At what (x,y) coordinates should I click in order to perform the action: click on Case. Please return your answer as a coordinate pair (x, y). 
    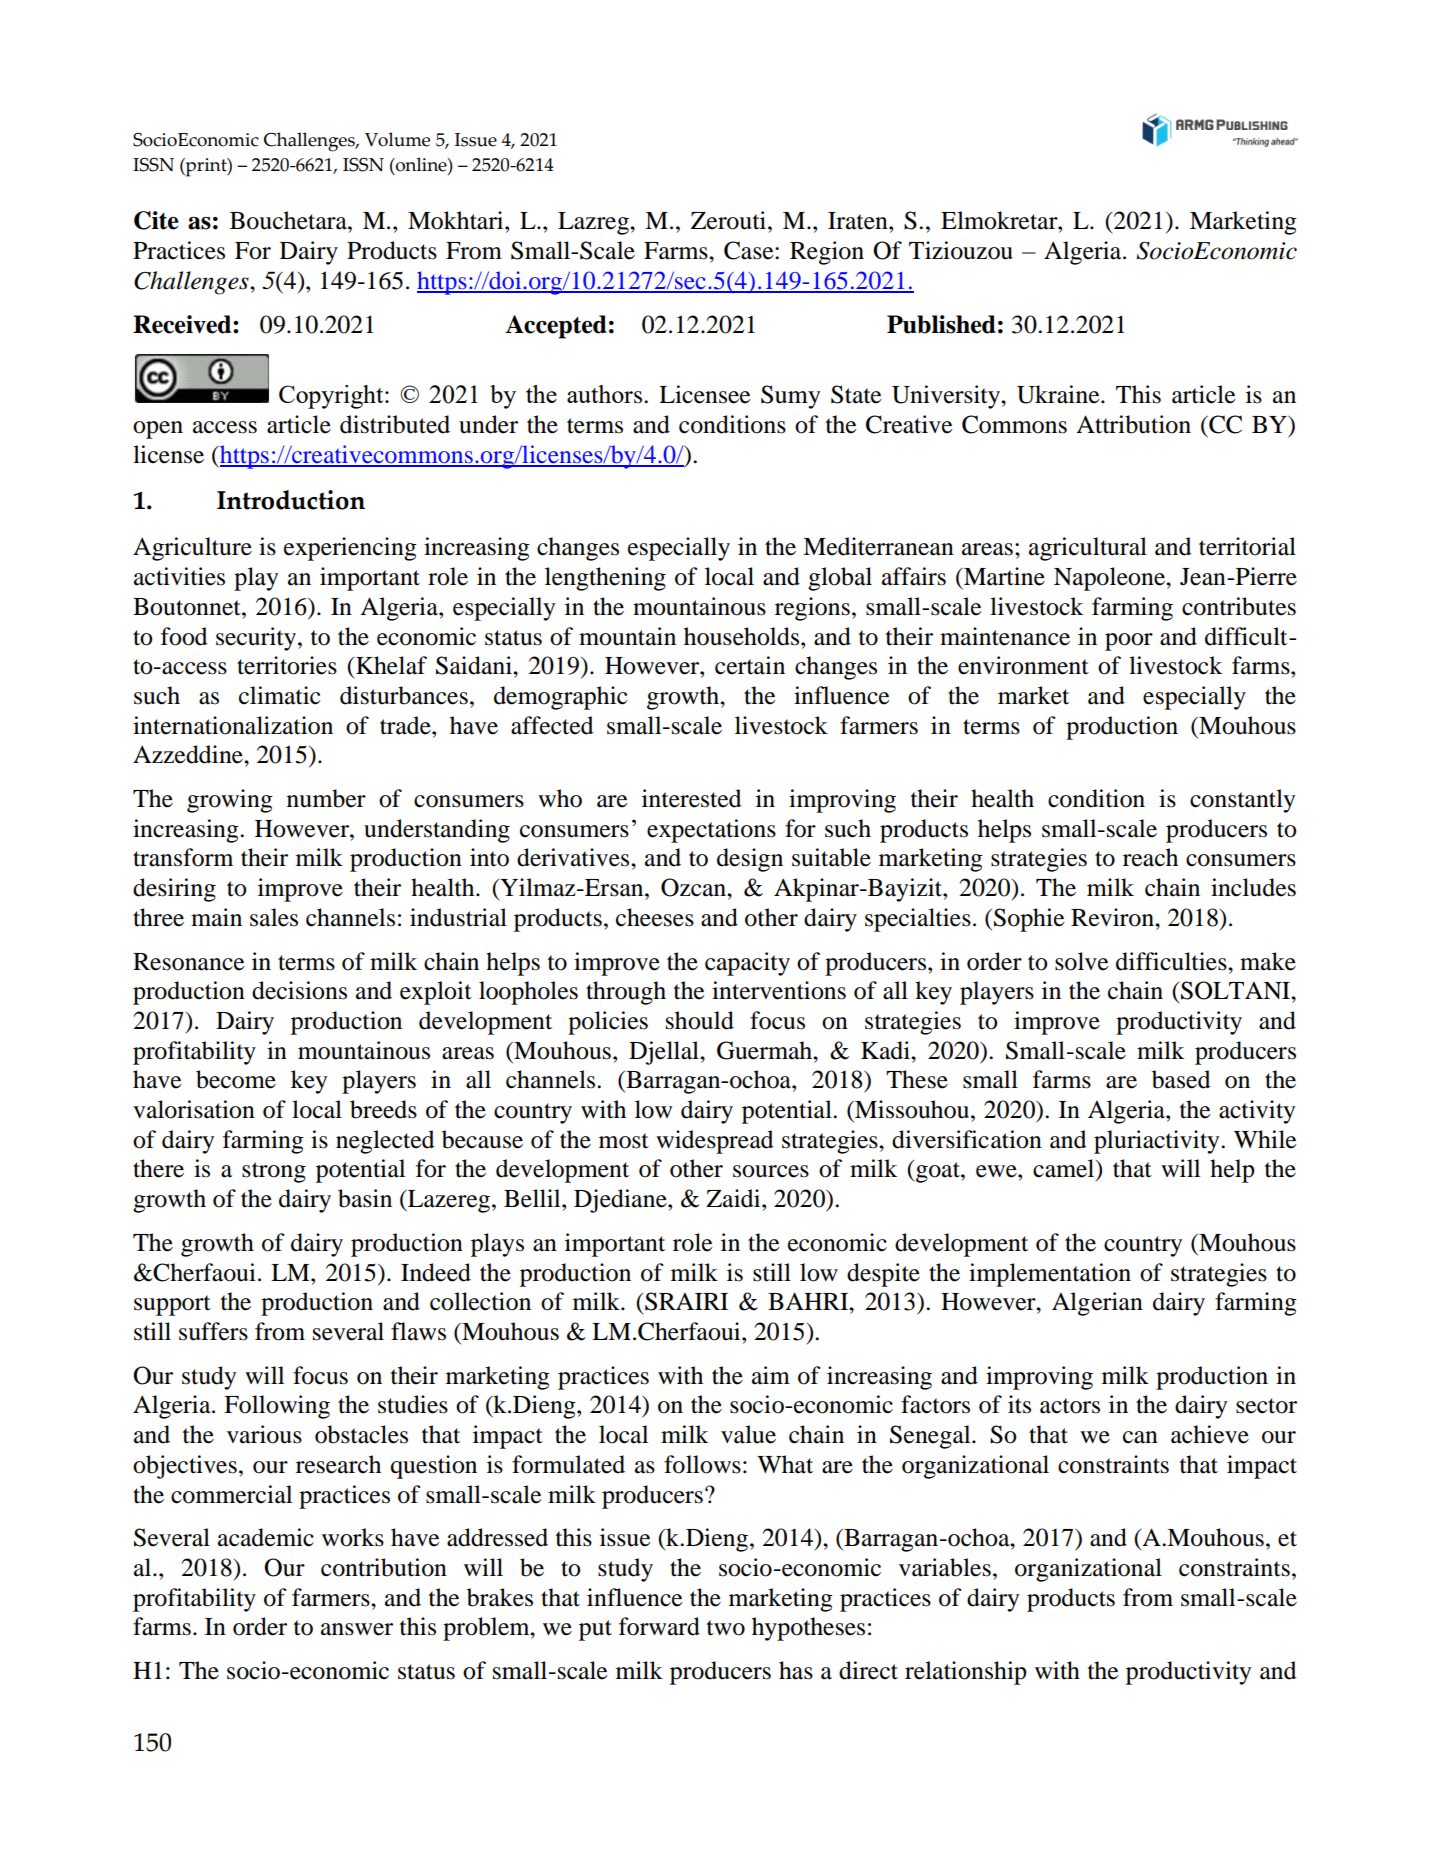
    Looking at the image, I should click on (750, 250).
